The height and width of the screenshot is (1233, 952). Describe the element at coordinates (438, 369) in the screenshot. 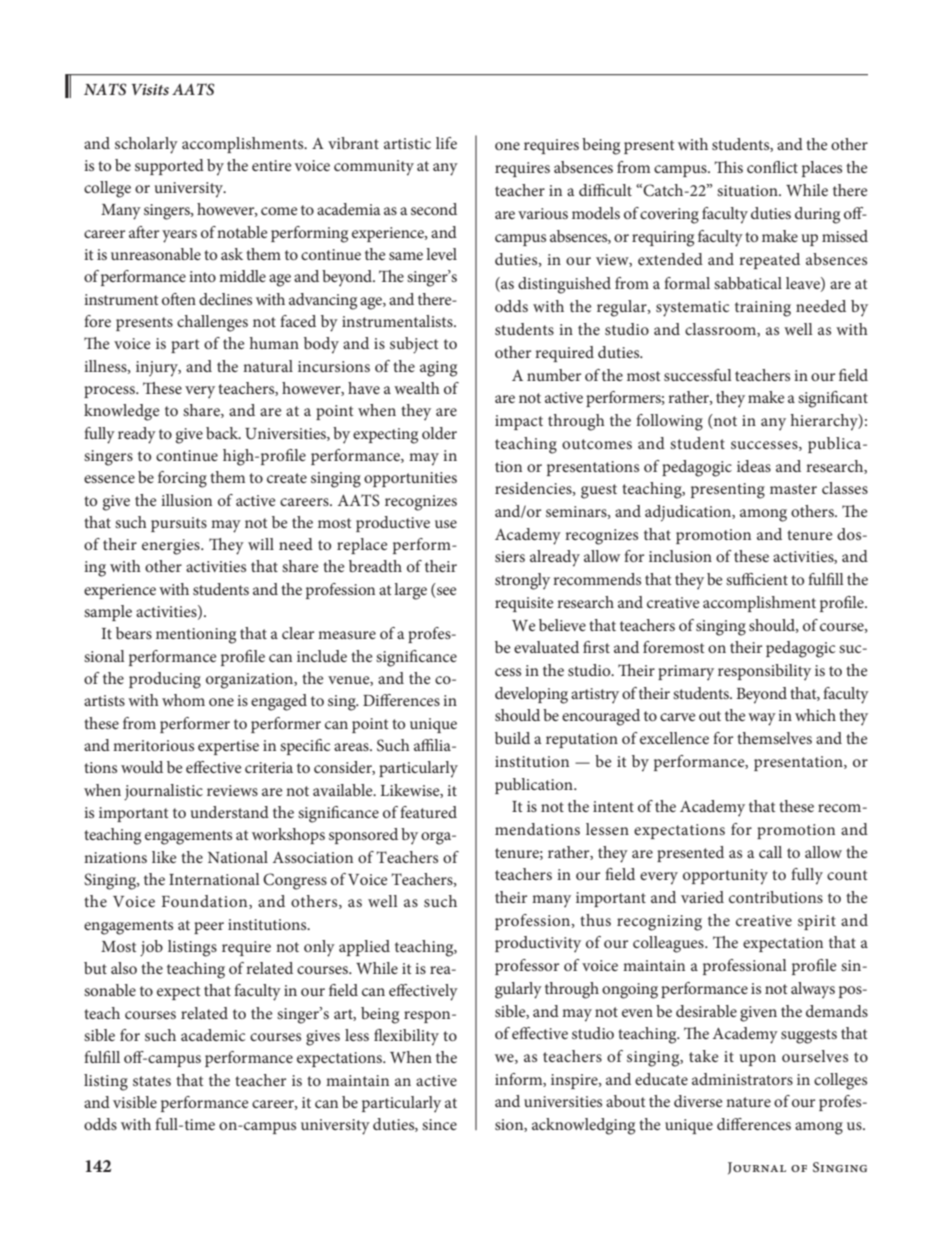

I see `aging` at that location.
